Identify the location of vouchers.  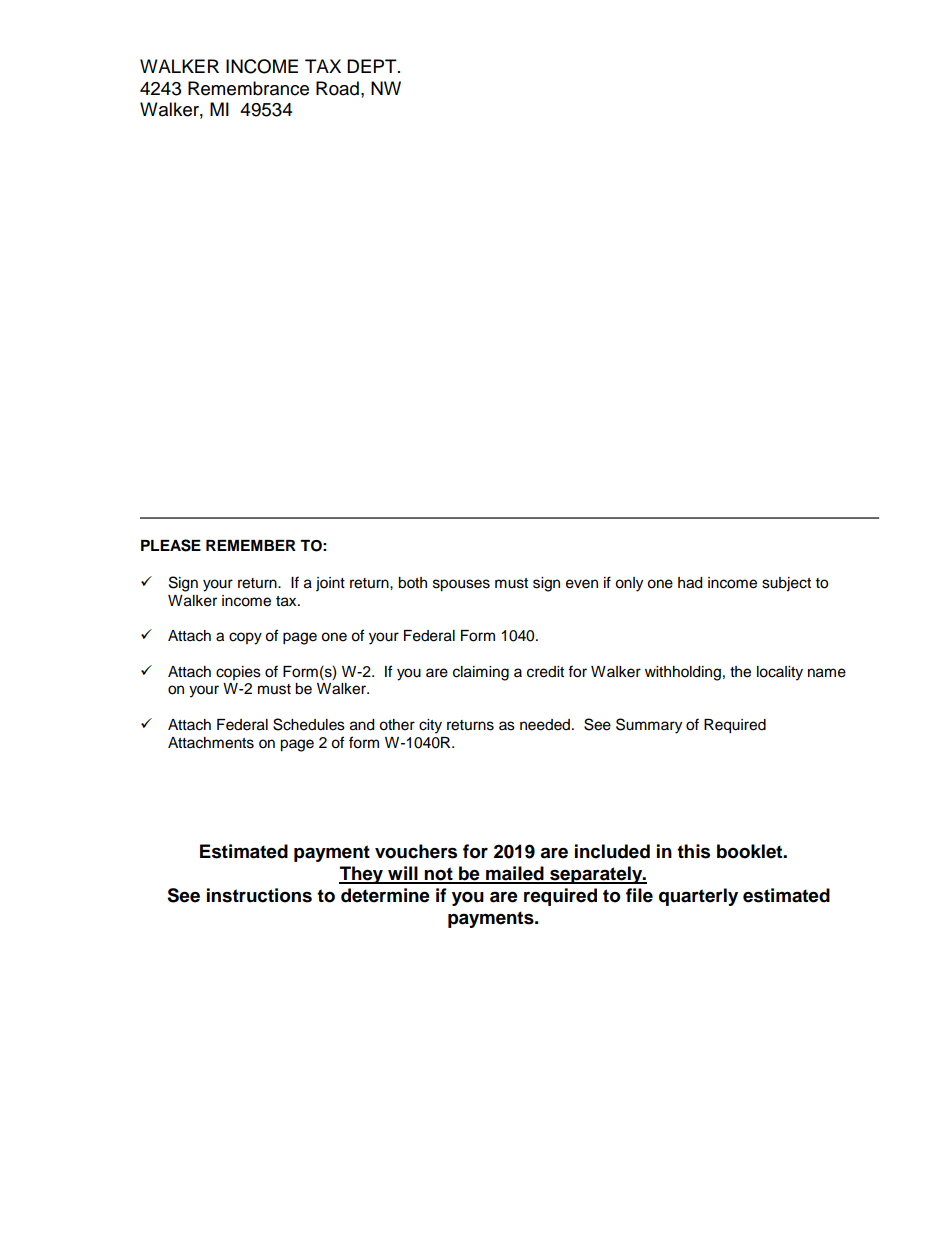
(416, 851).
